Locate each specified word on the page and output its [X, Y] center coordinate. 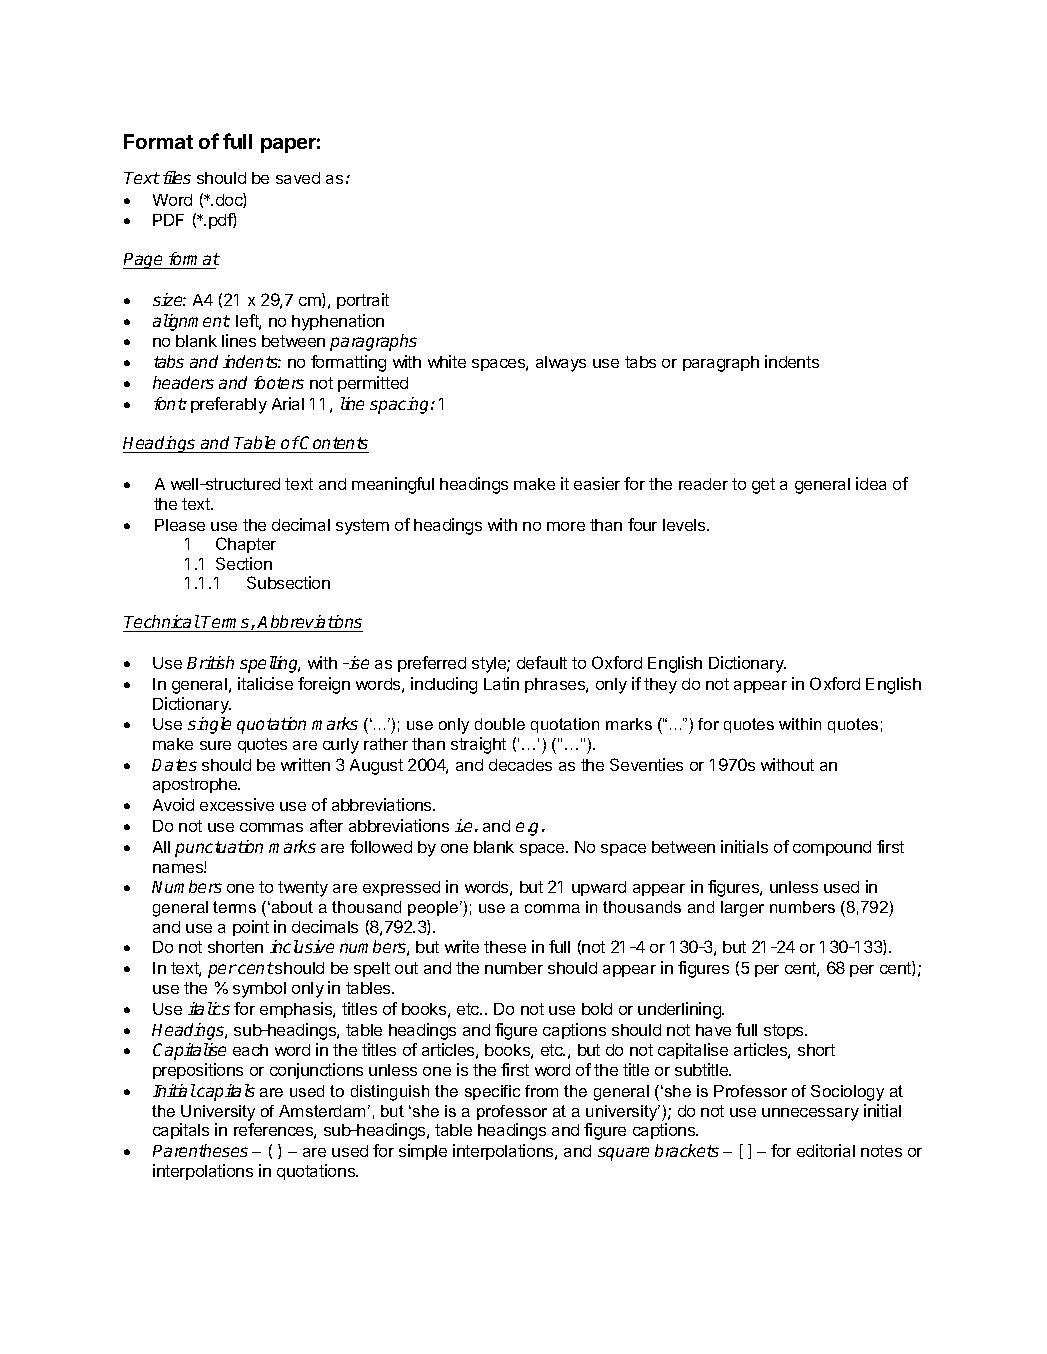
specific [492, 1092]
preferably [229, 405]
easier [597, 483]
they [660, 686]
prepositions [198, 1071]
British [210, 662]
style [490, 665]
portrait [363, 301]
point [251, 928]
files [177, 177]
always [561, 364]
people [434, 908]
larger [742, 909]
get [763, 486]
